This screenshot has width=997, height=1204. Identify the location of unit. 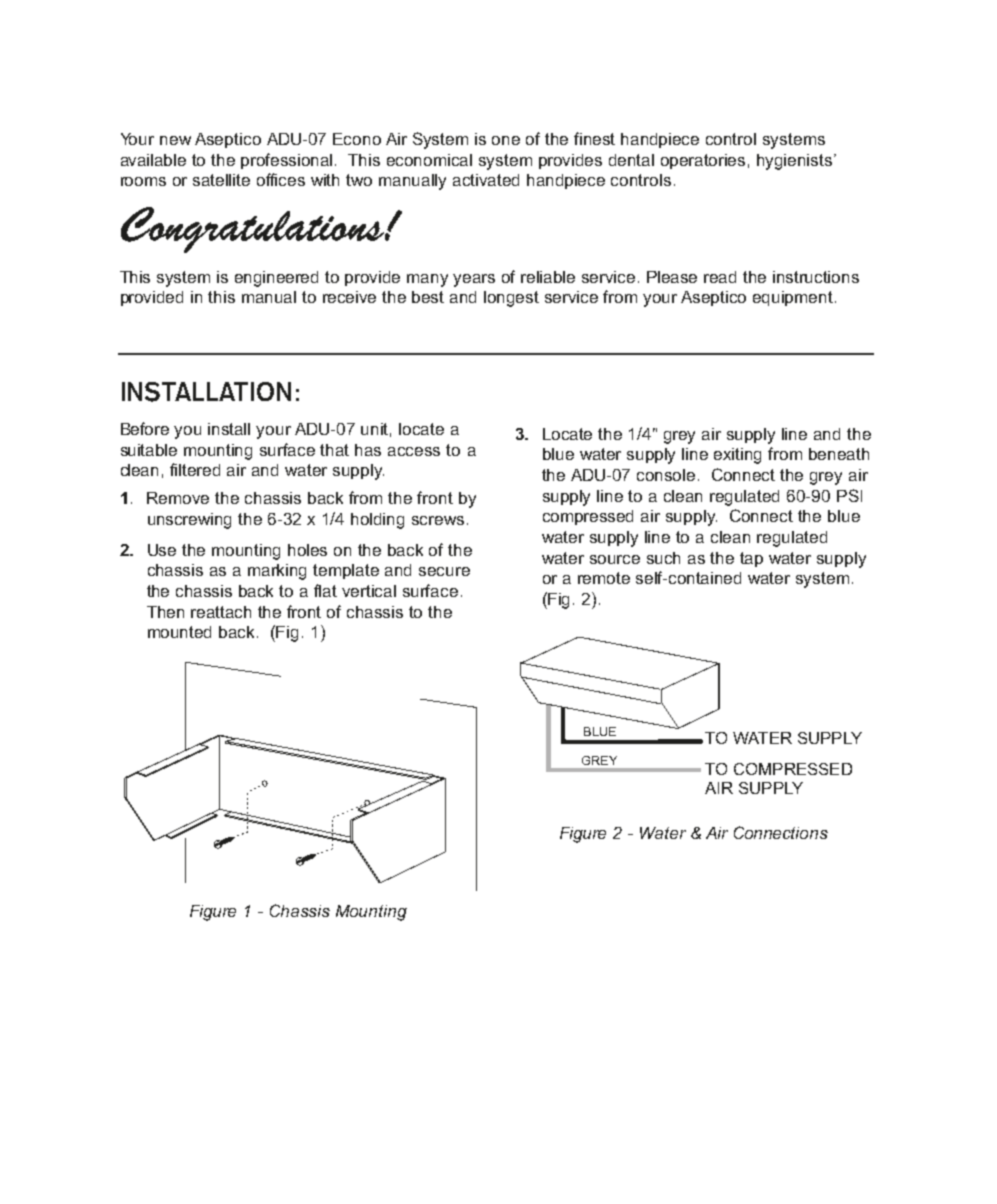
(376, 430).
